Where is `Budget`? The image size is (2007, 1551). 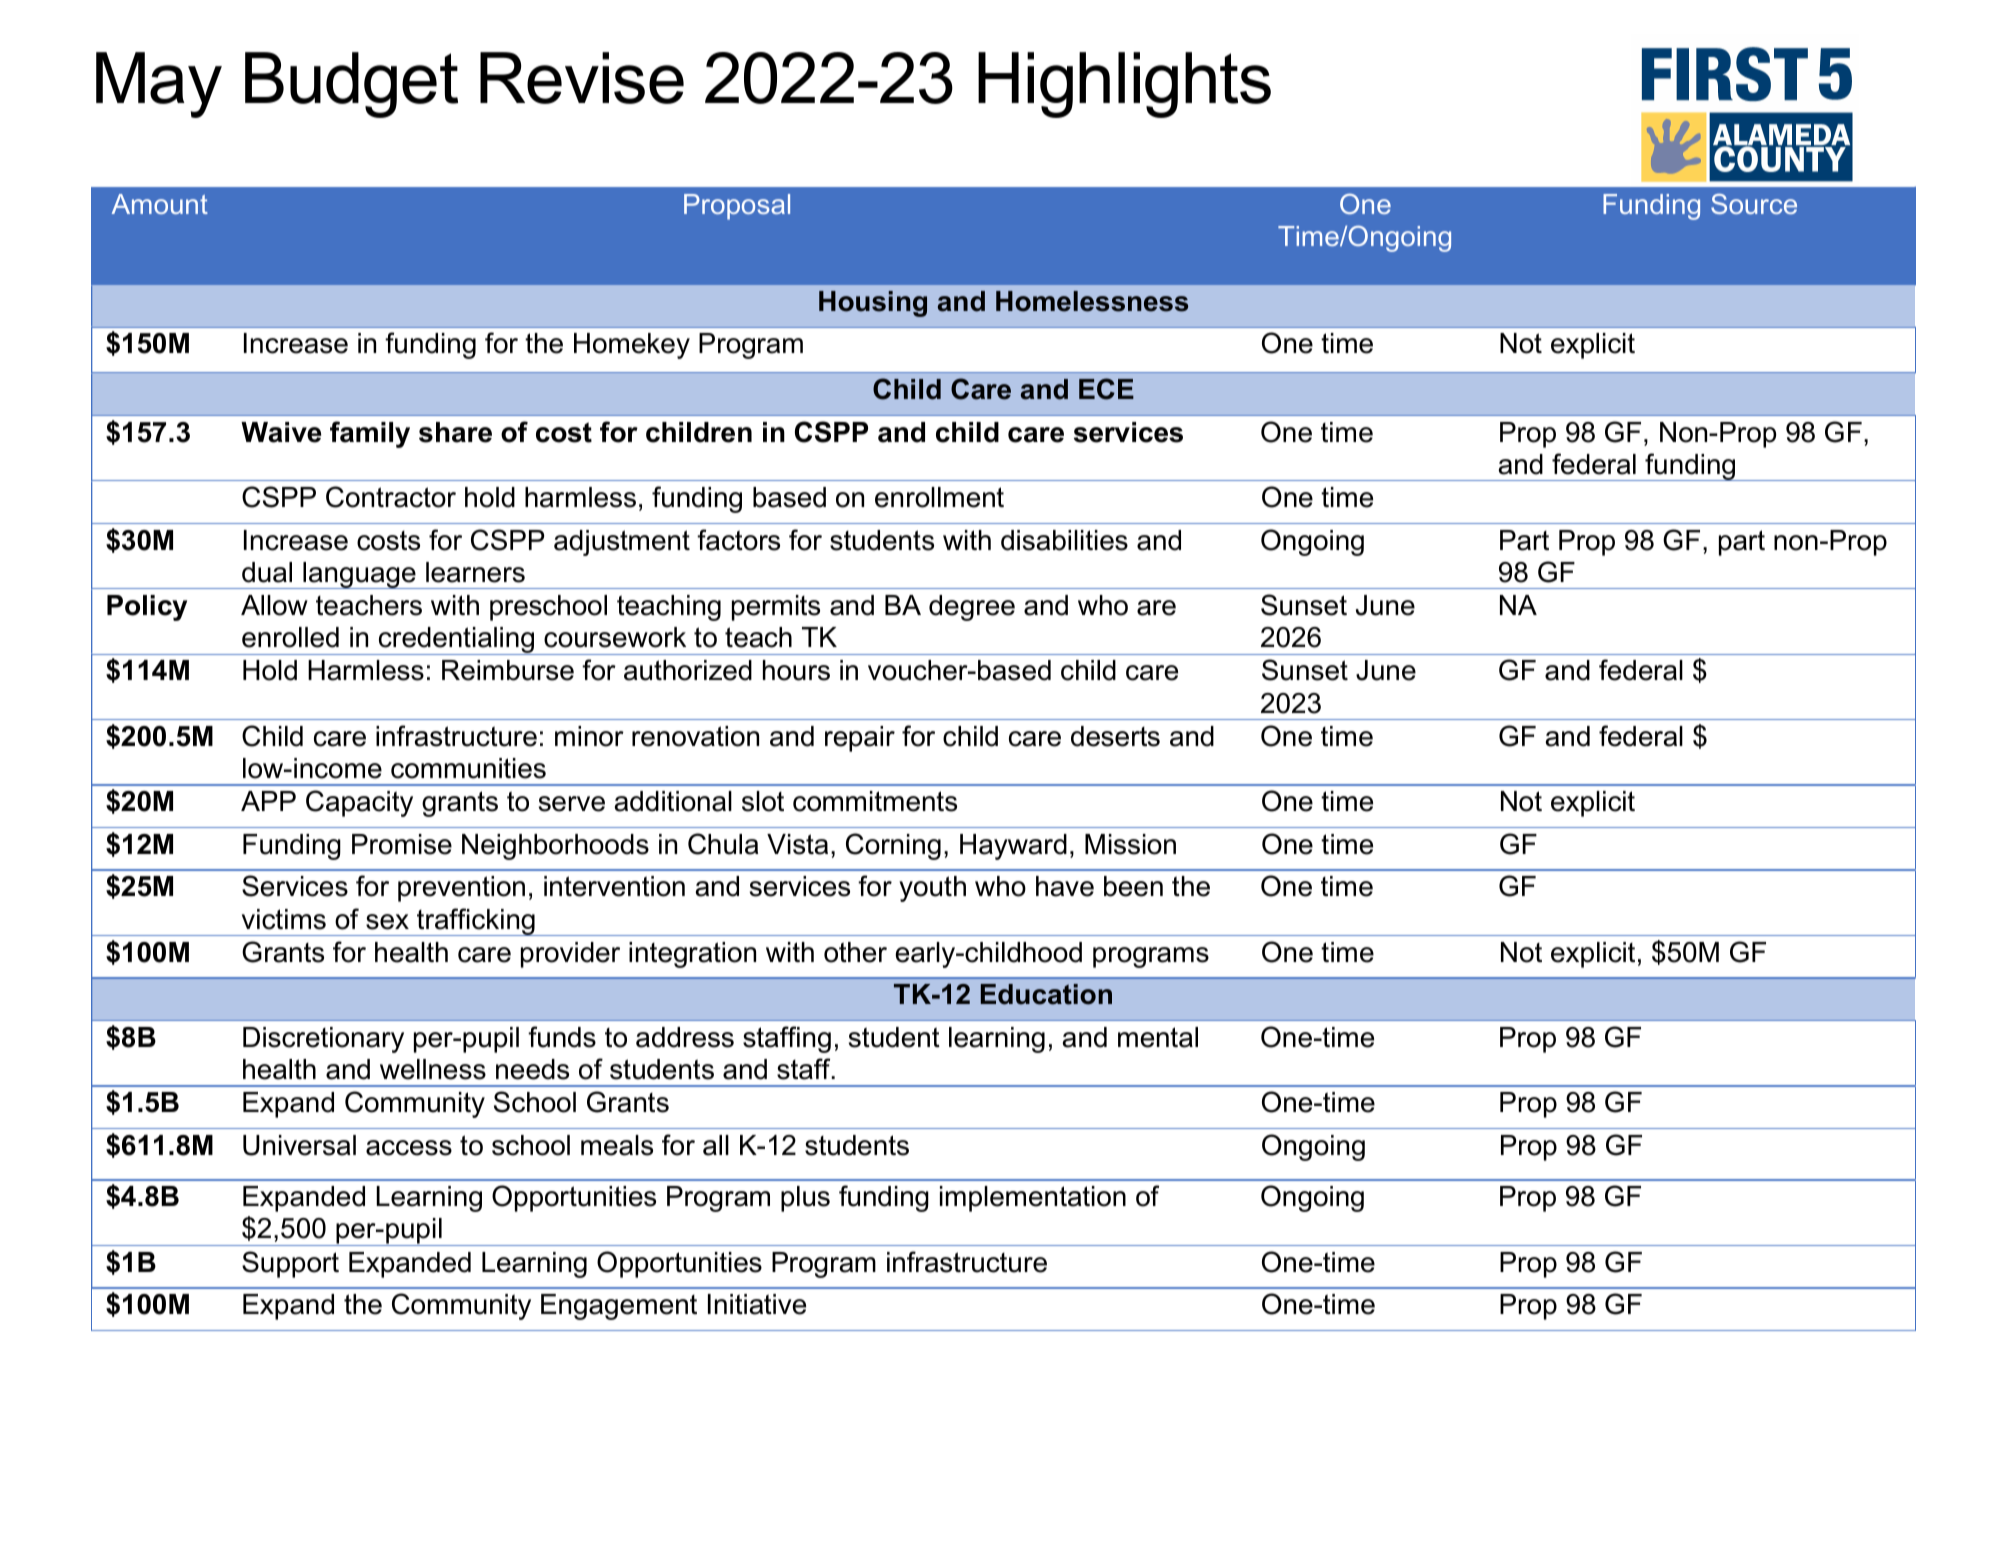
Budget is located at coordinates (351, 85).
